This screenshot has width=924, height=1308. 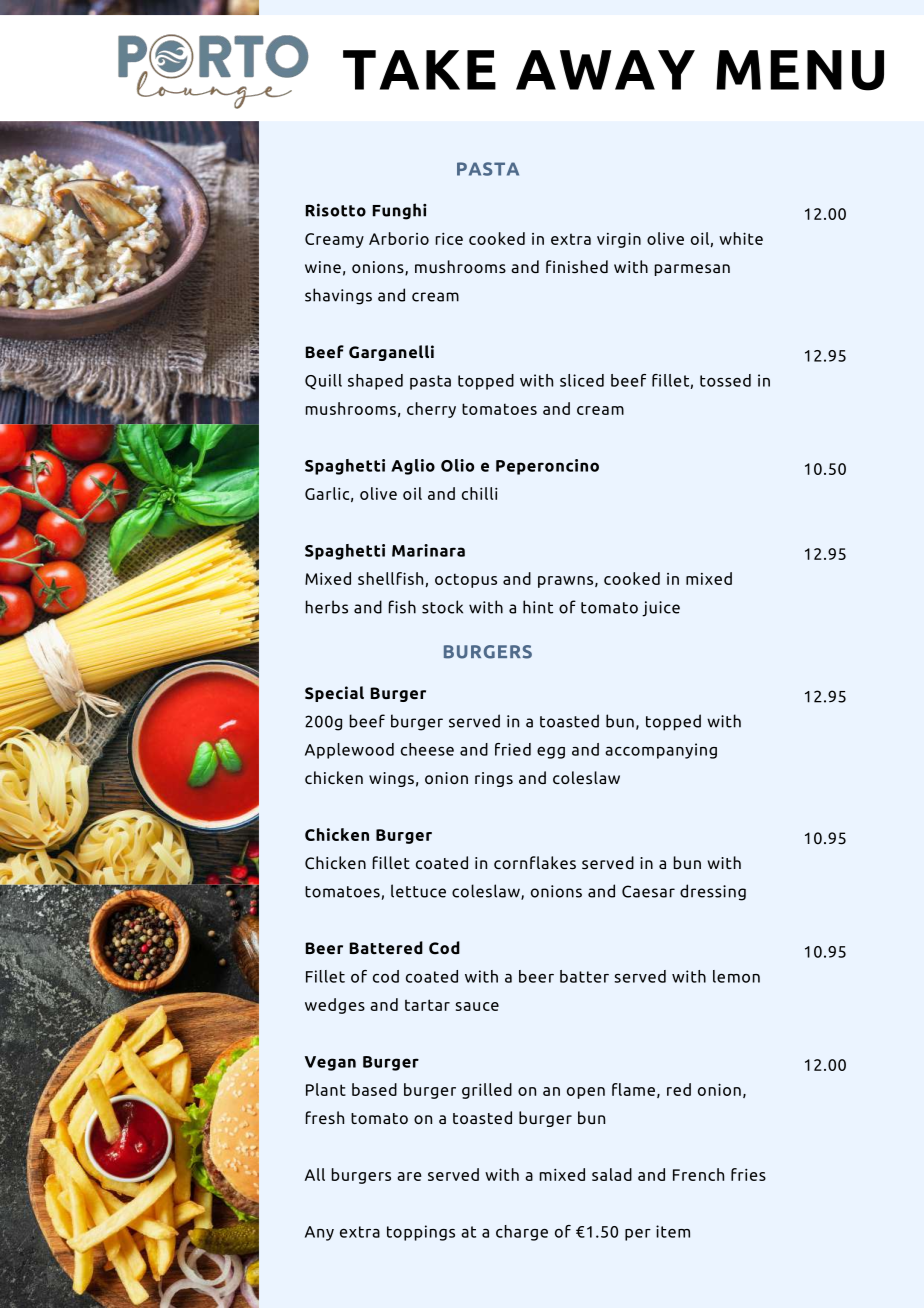 What do you see at coordinates (522, 1233) in the screenshot?
I see `charge` at bounding box center [522, 1233].
